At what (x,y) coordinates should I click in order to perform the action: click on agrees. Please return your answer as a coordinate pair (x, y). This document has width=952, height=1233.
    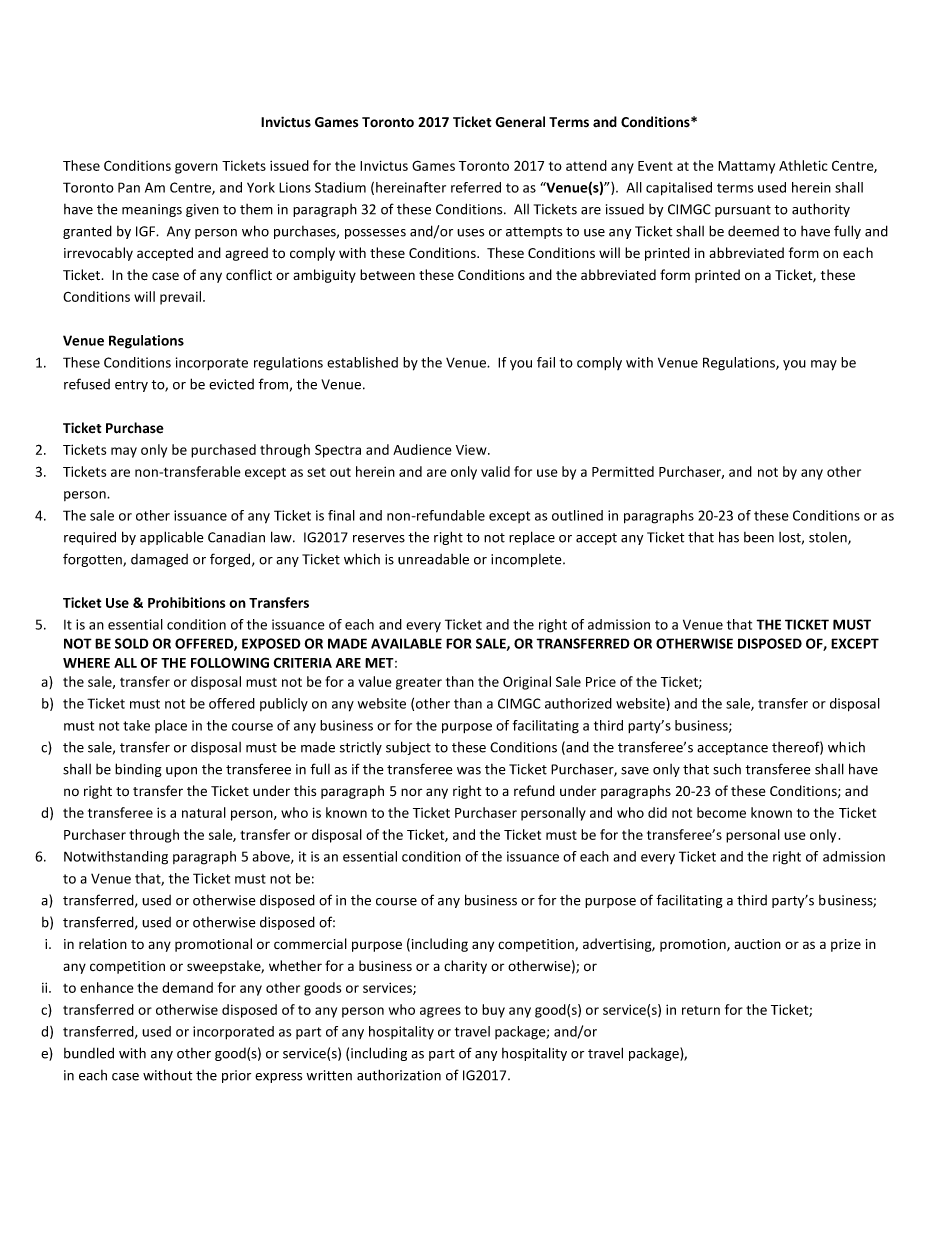
    Looking at the image, I should click on (440, 1012).
